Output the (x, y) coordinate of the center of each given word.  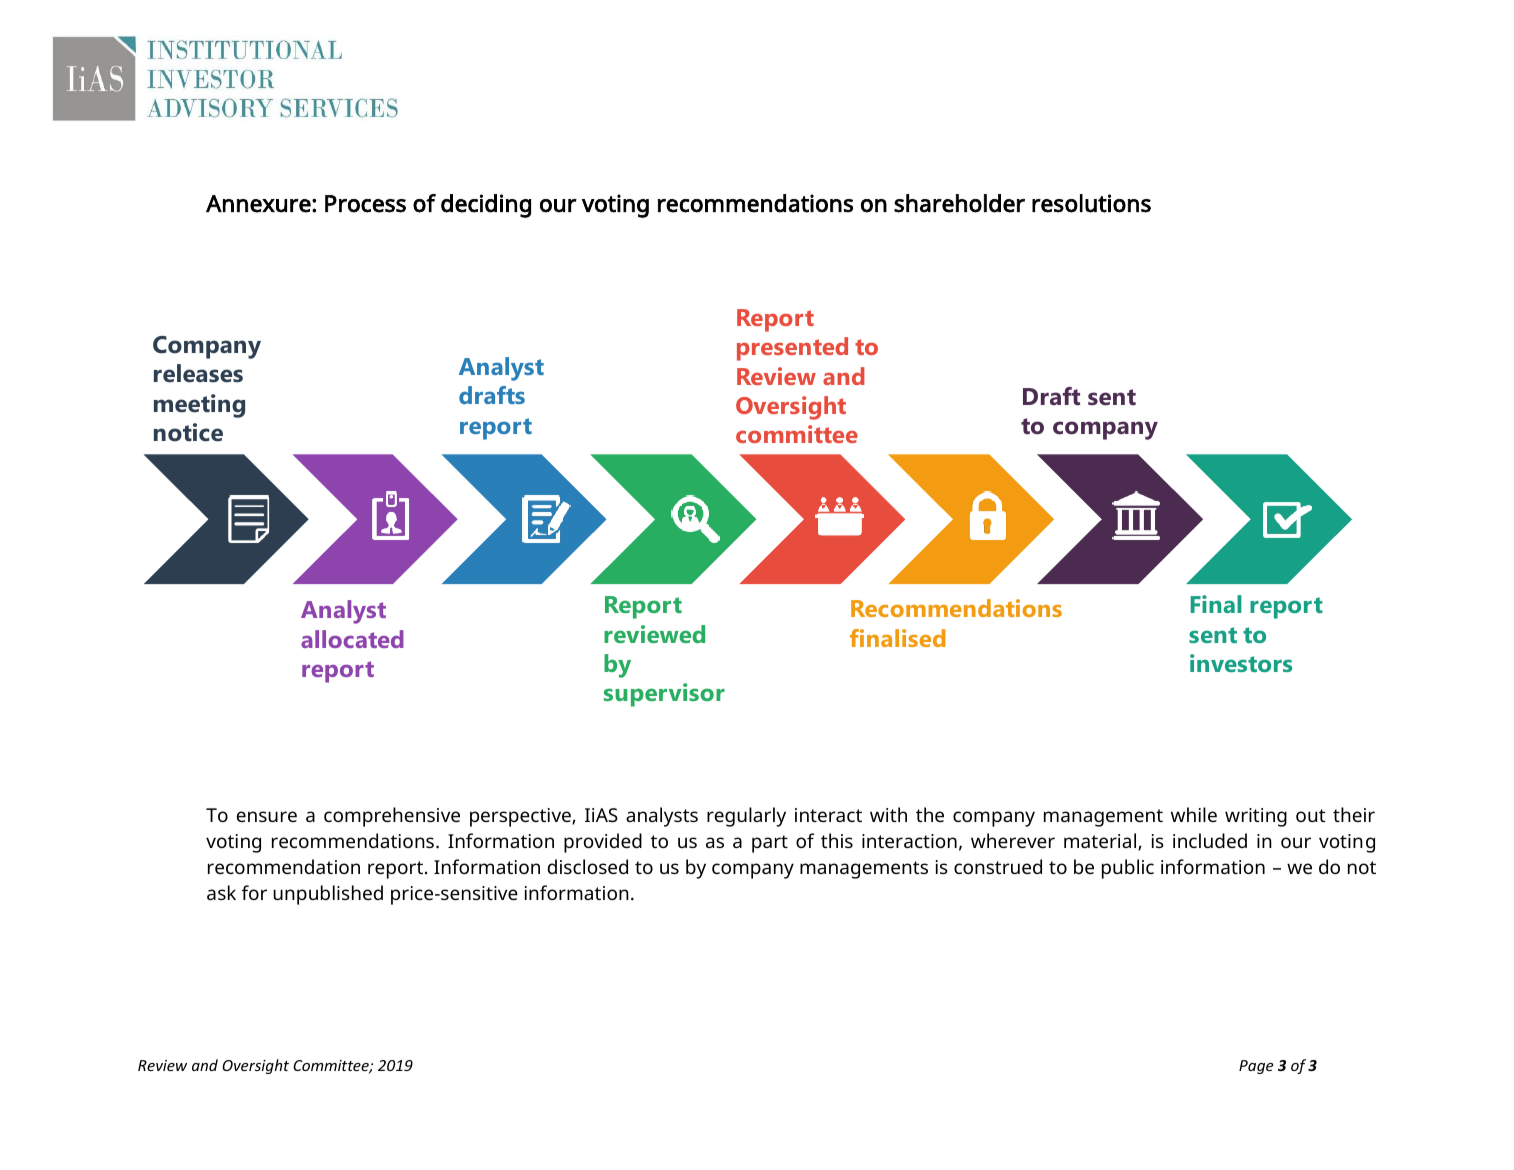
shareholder (959, 203)
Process (365, 204)
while (1194, 814)
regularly (746, 817)
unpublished (328, 895)
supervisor (664, 695)
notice (188, 432)
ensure (267, 816)
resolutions (1091, 203)
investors (1241, 663)
